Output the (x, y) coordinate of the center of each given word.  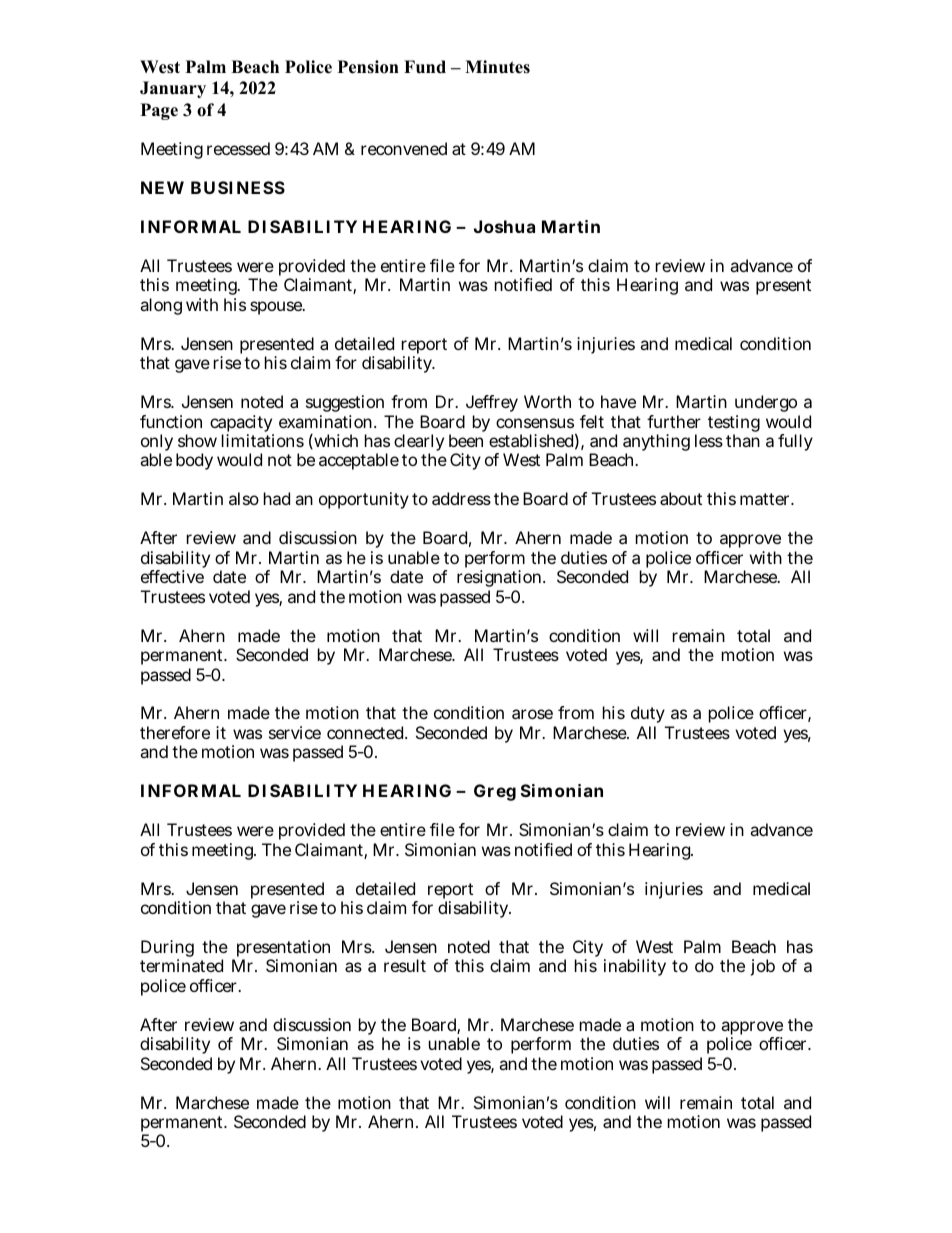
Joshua (504, 226)
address (461, 498)
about (681, 498)
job (762, 967)
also (244, 498)
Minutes (497, 67)
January (173, 89)
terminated (181, 965)
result (405, 965)
